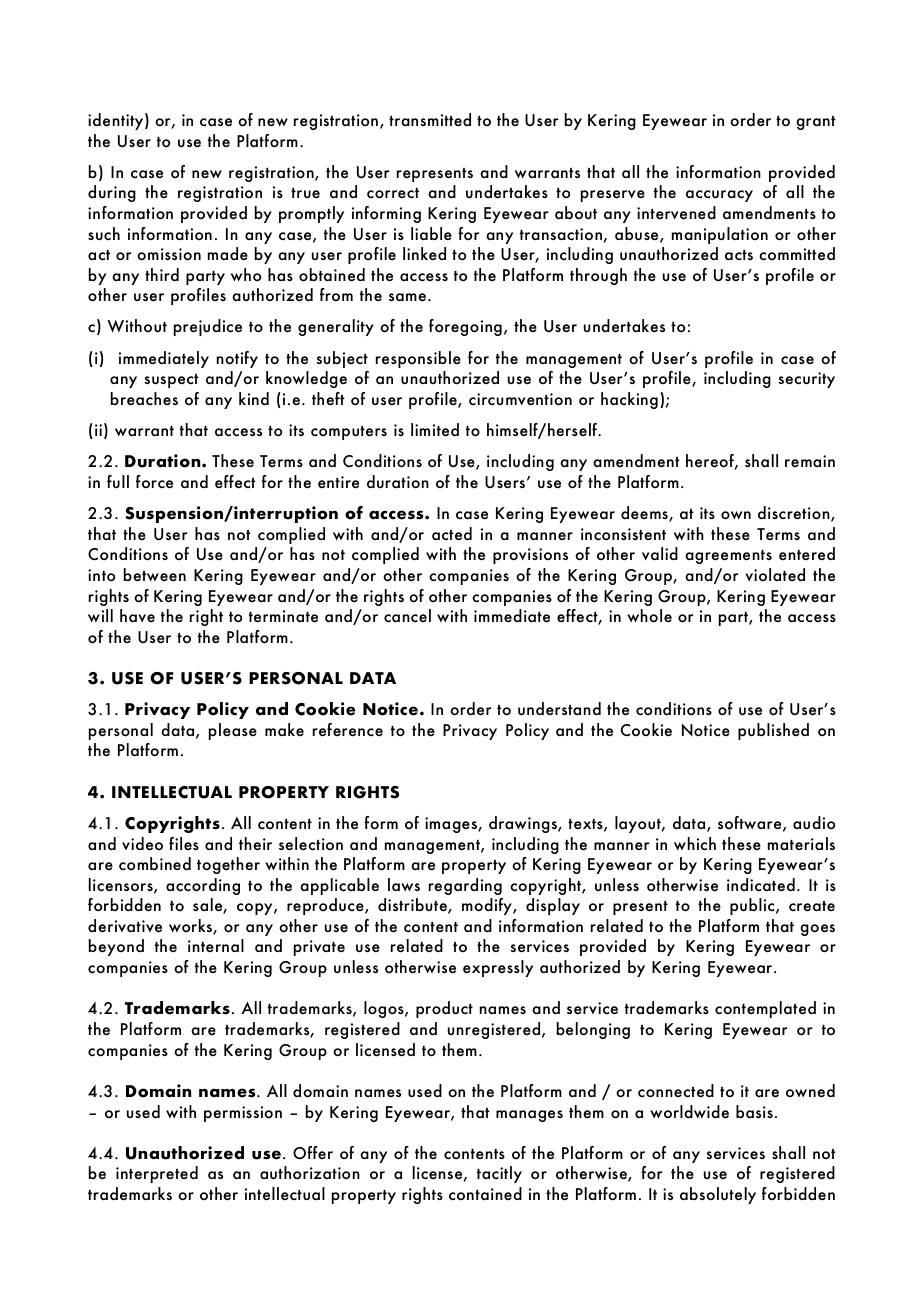 This screenshot has width=924, height=1308. What do you see at coordinates (216, 945) in the screenshot?
I see `internal` at bounding box center [216, 945].
